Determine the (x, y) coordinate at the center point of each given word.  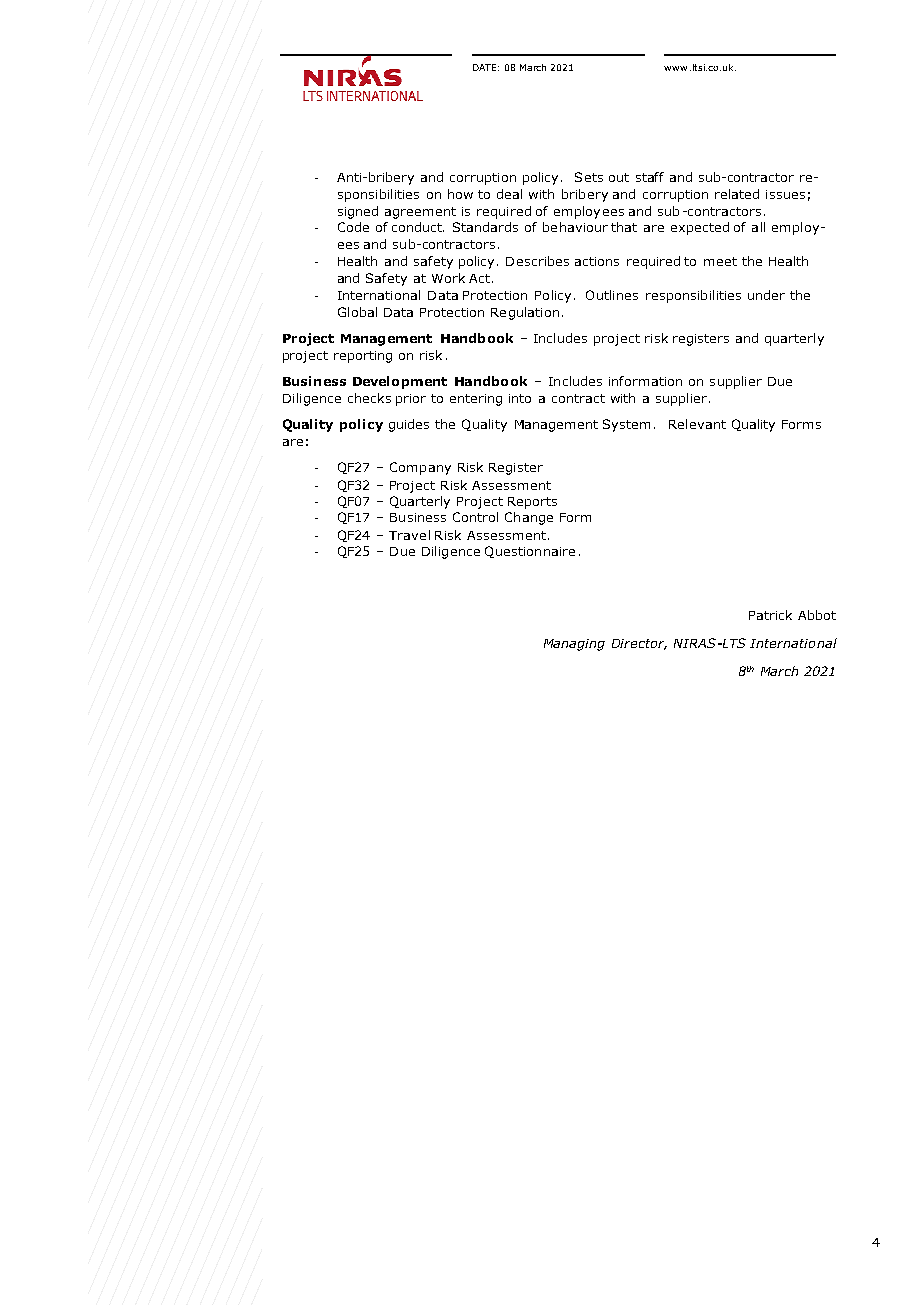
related (737, 194)
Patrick (770, 615)
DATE (484, 67)
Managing (574, 645)
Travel (409, 535)
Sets (589, 177)
